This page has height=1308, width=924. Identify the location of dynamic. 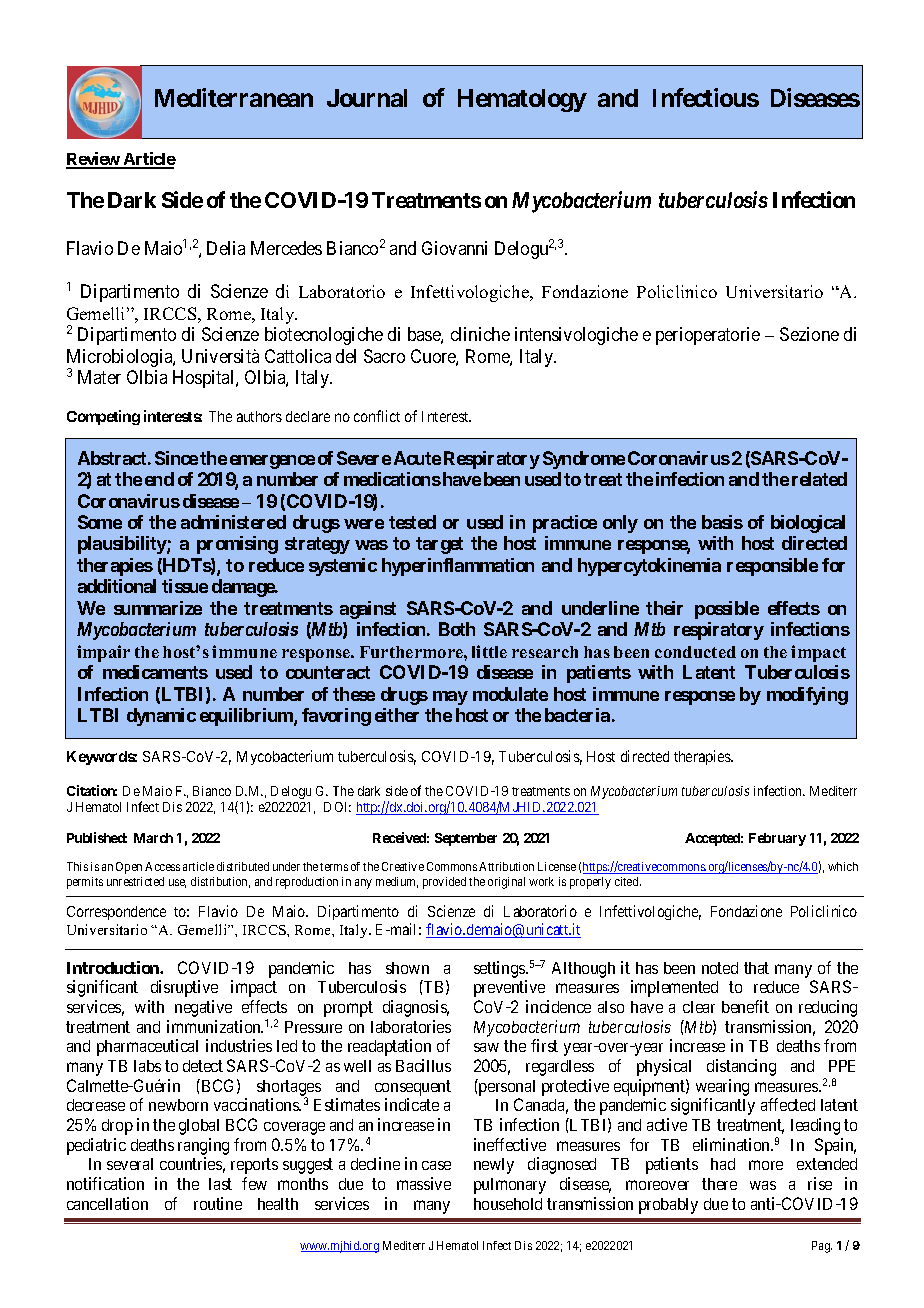
(161, 717).
